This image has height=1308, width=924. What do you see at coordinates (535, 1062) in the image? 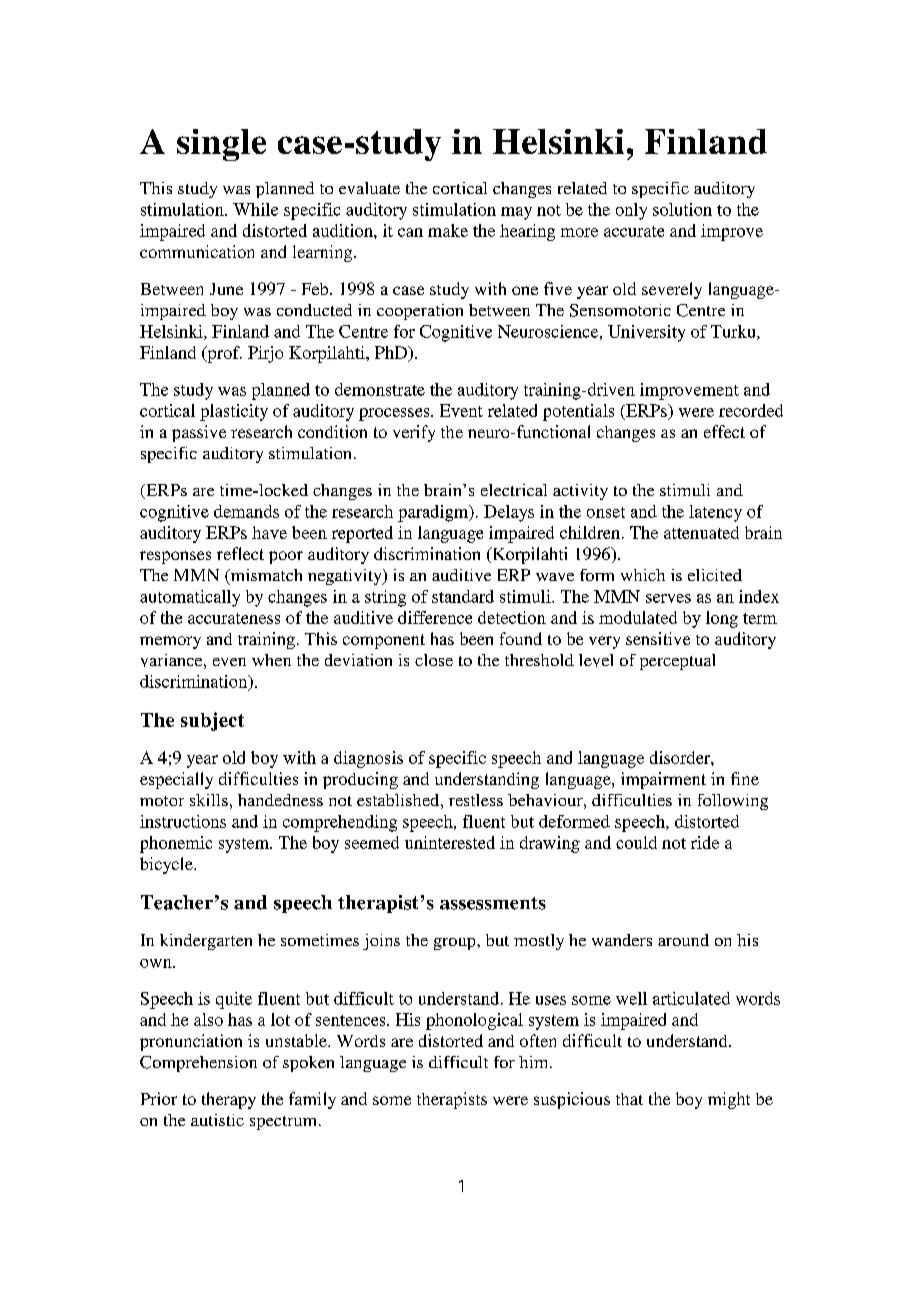
I see `him` at bounding box center [535, 1062].
